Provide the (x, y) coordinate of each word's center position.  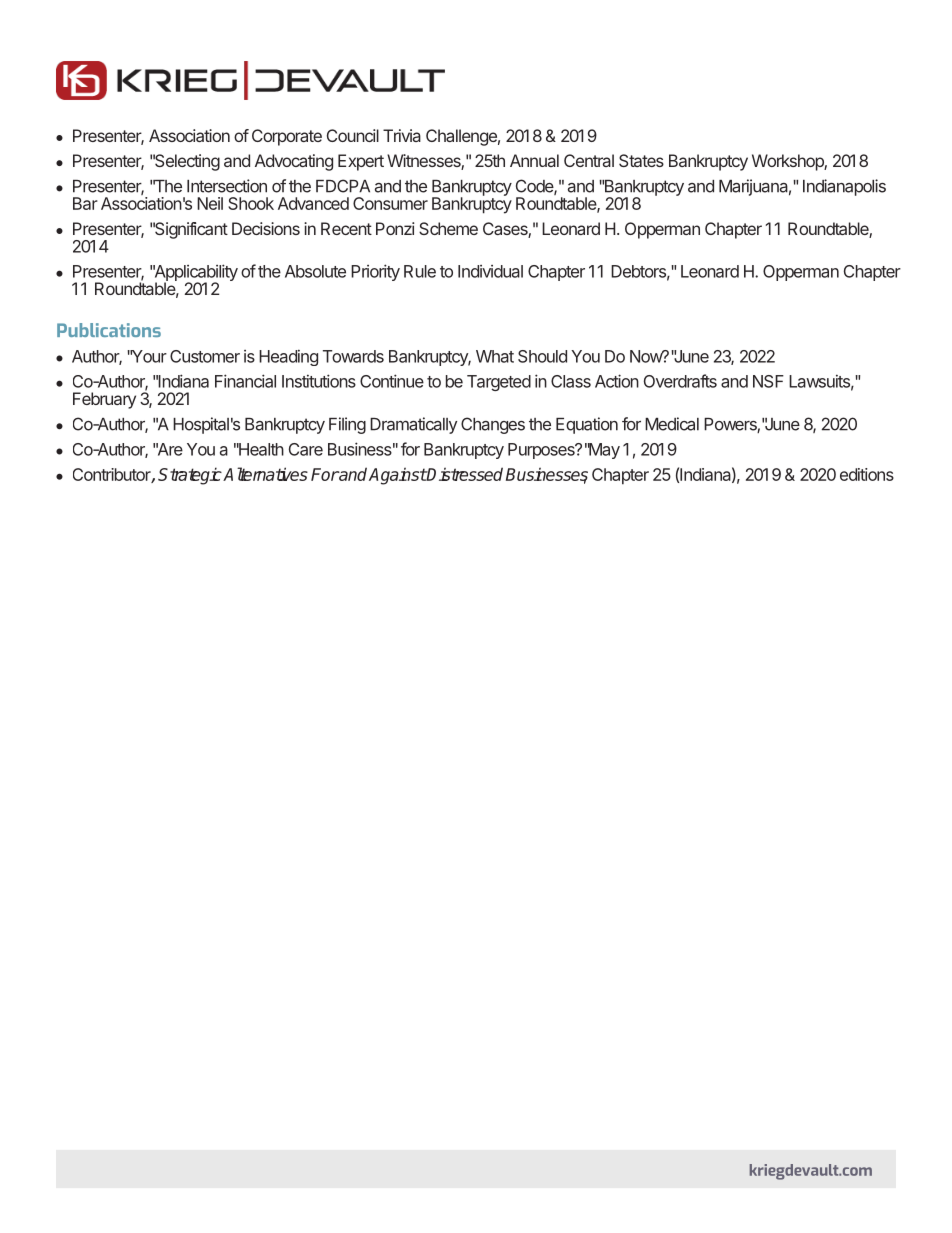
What (495, 356)
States (641, 160)
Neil (210, 203)
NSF (768, 381)
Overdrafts (680, 381)
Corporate (287, 137)
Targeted (499, 383)
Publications (109, 330)
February (104, 400)
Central (589, 160)
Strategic (190, 476)
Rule (420, 271)
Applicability (195, 274)
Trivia (402, 135)
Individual (490, 271)
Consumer (390, 203)
